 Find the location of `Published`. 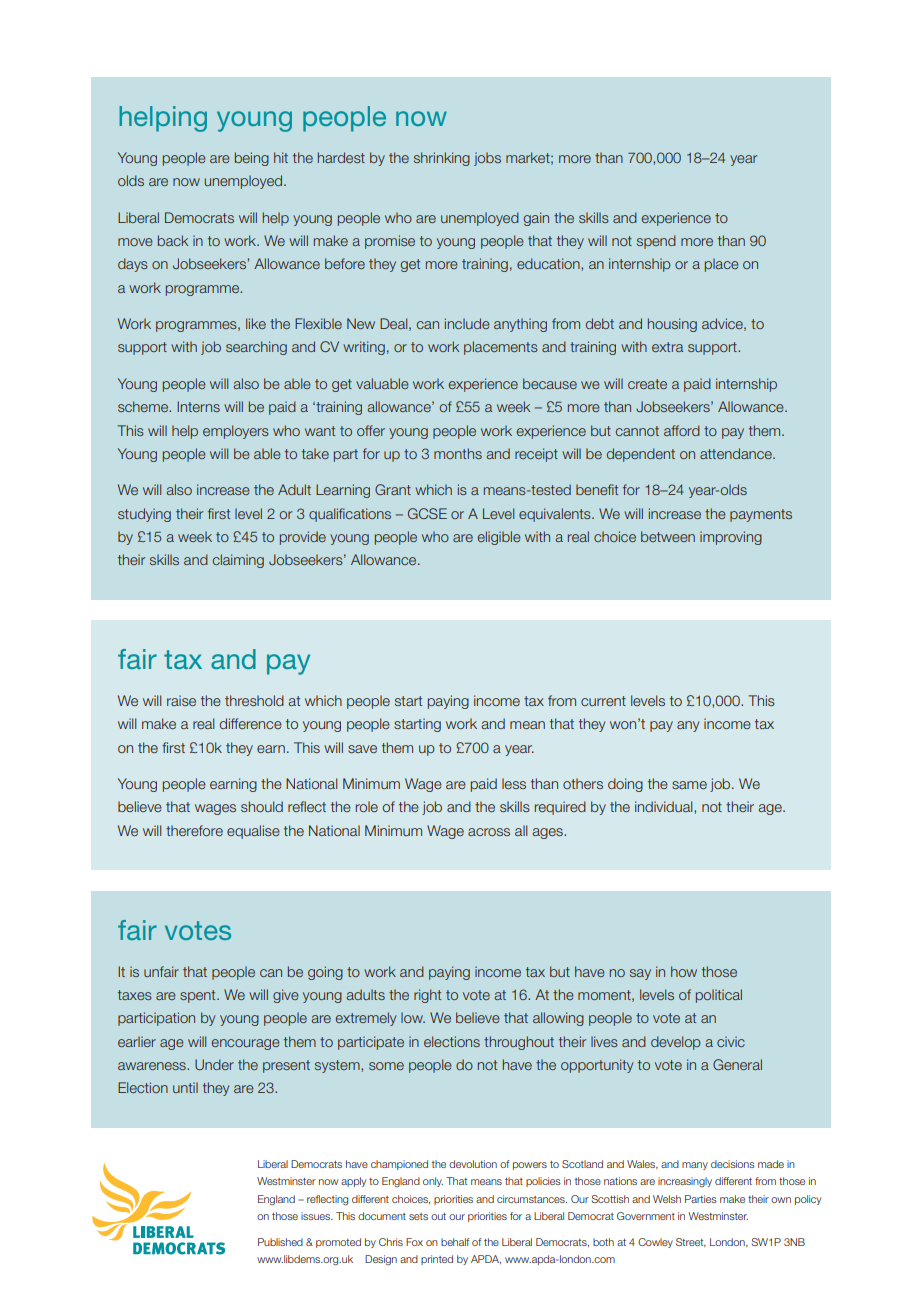

Published is located at coordinates (280, 1242).
